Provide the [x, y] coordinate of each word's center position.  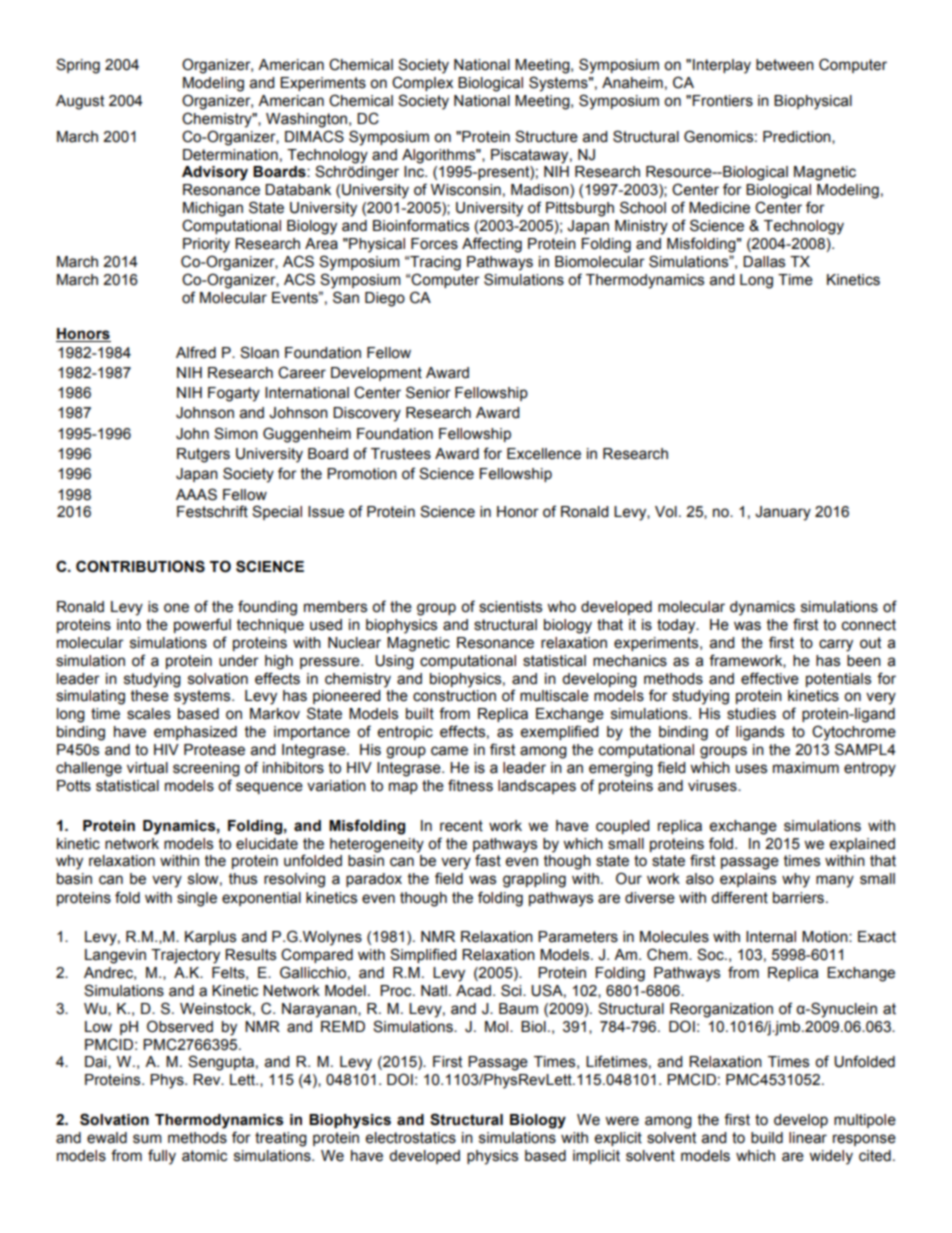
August [80, 102]
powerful [202, 625]
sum [147, 1139]
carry [836, 645]
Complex [422, 83]
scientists [510, 607]
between [785, 65]
